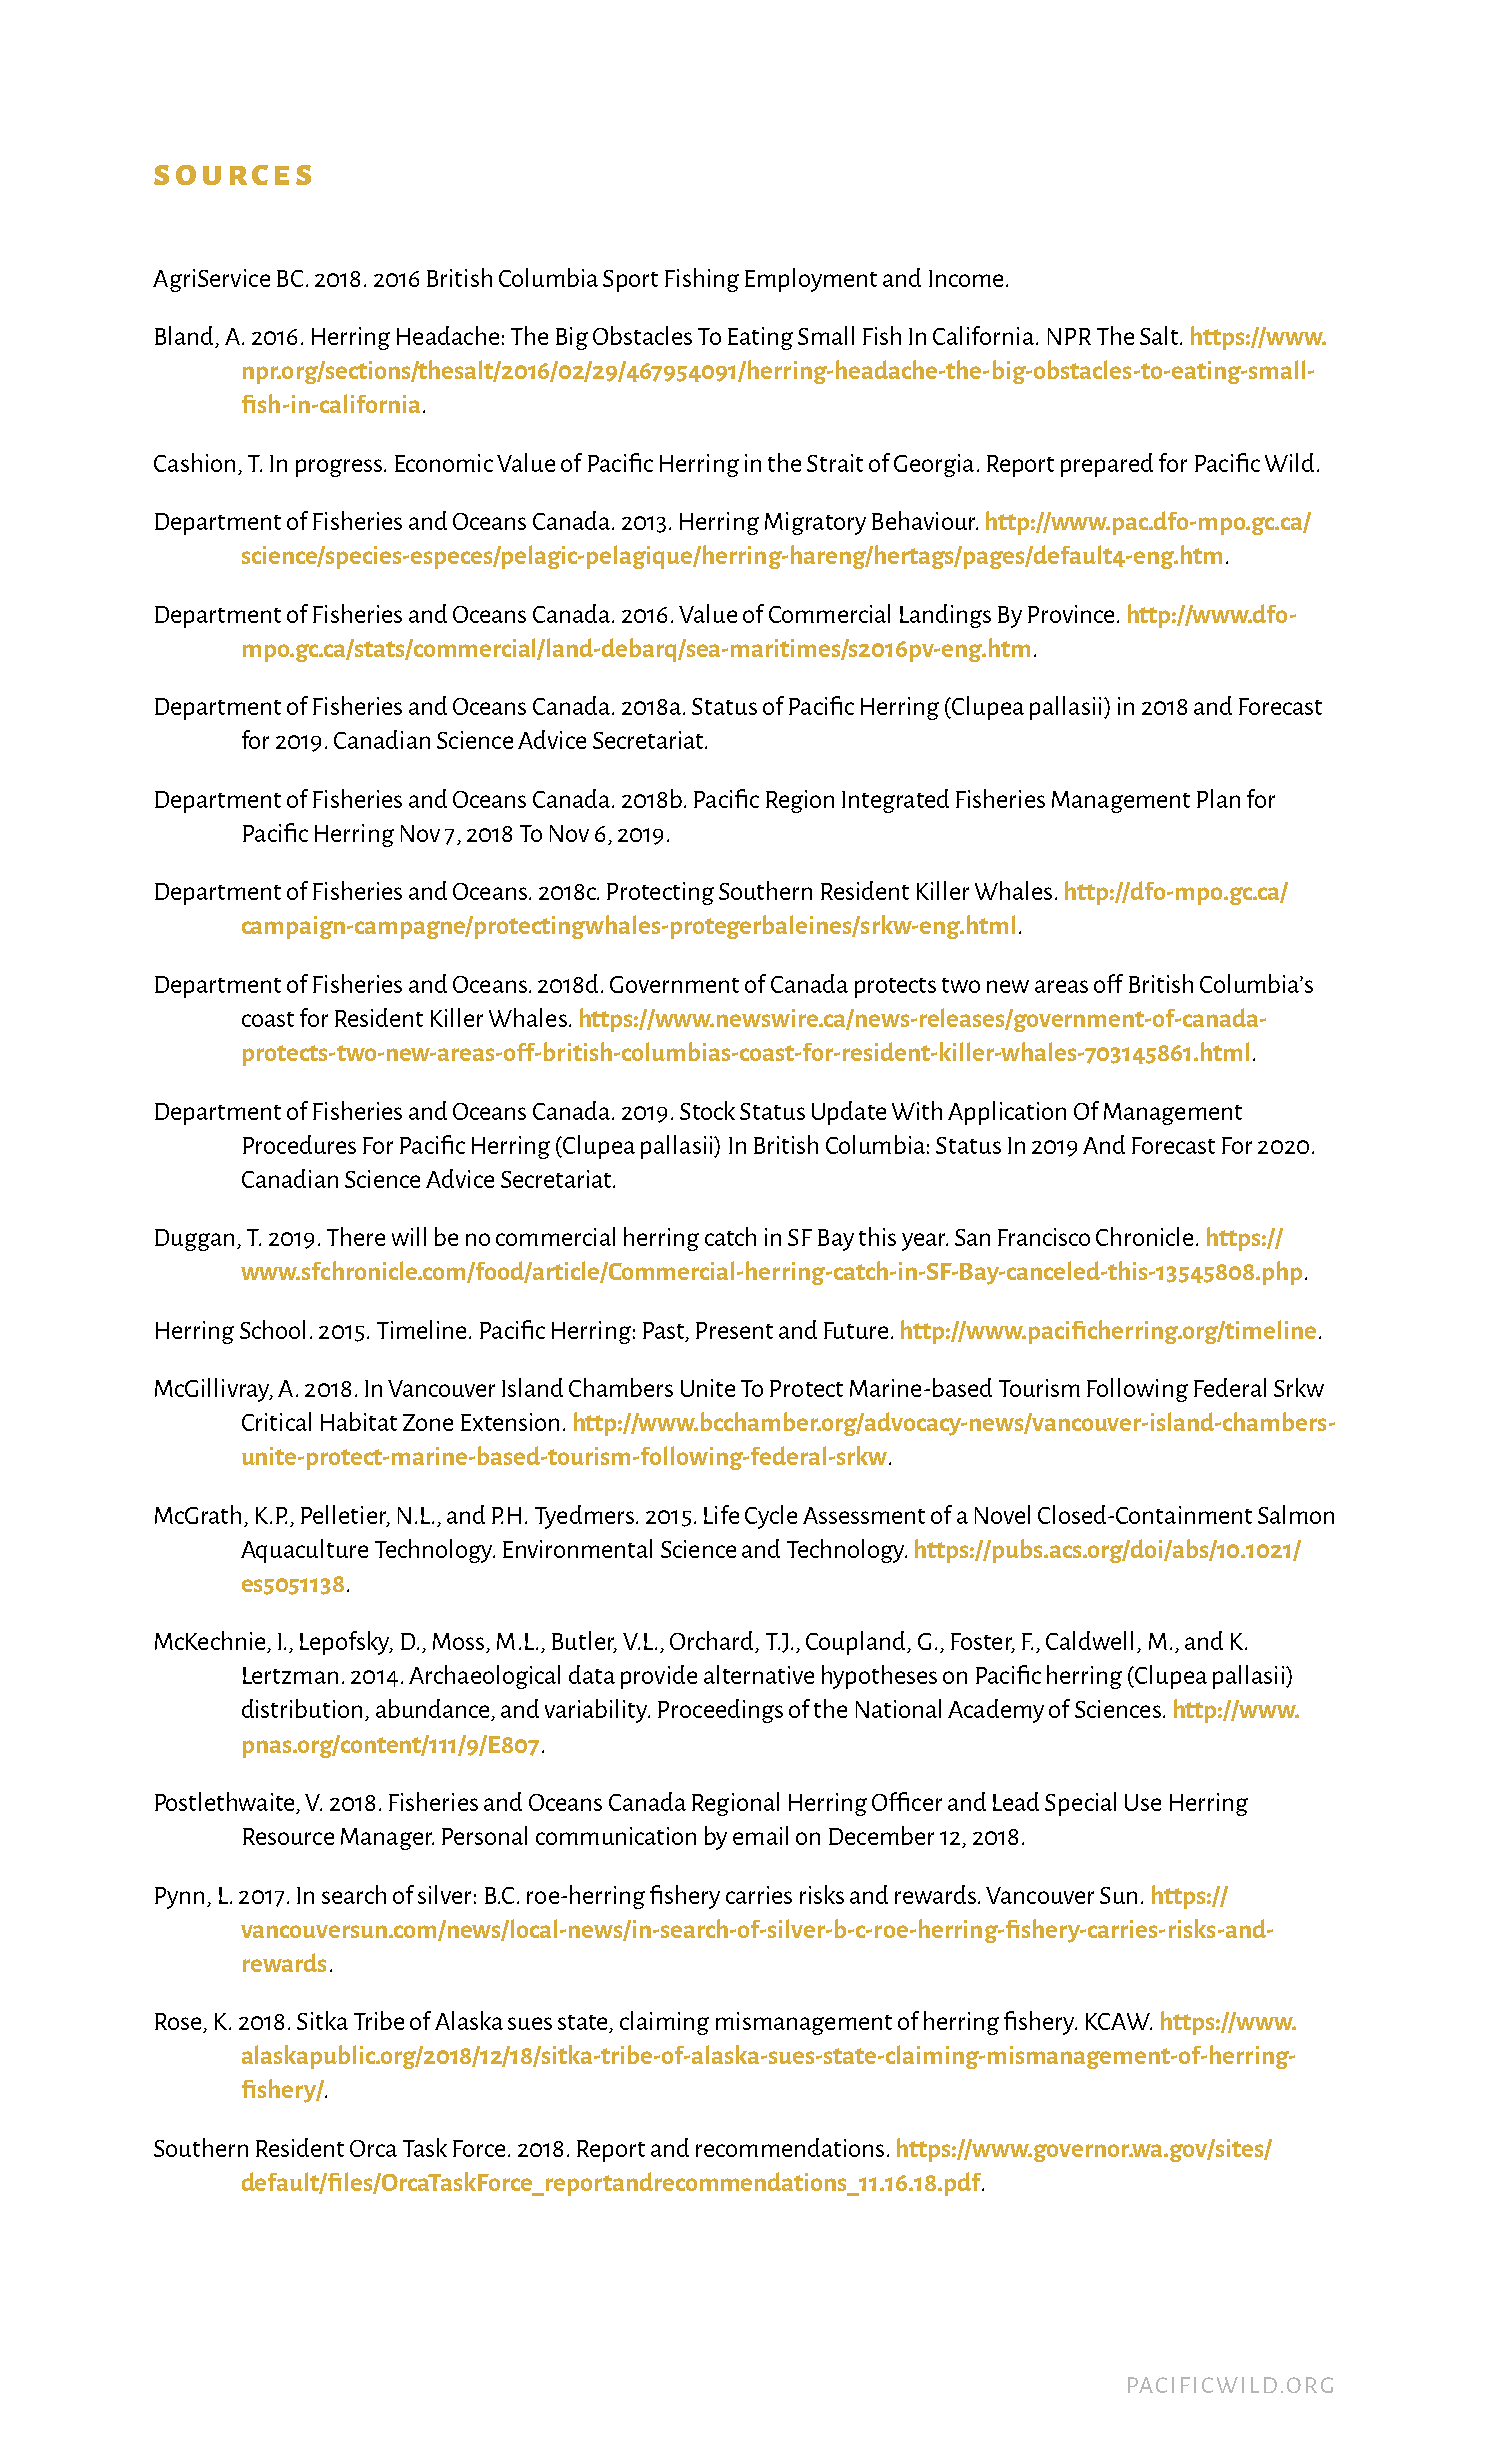 This screenshot has height=2454, width=1490. Describe the element at coordinates (665, 1331) in the screenshot. I see `Past` at that location.
